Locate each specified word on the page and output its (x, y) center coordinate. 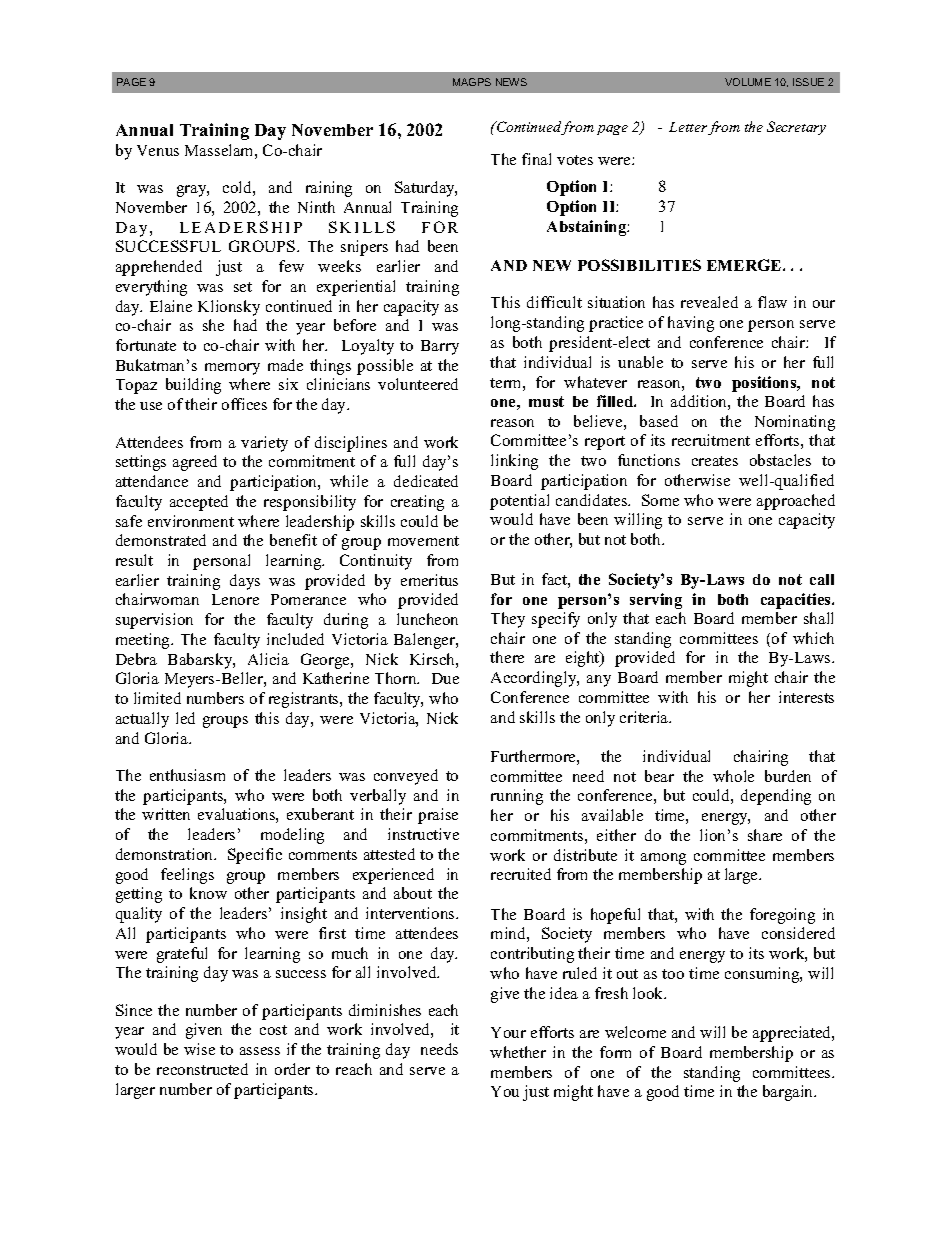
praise (438, 816)
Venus (158, 150)
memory (232, 369)
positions (765, 384)
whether (518, 1052)
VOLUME (748, 82)
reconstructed (202, 1069)
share (765, 835)
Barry (440, 347)
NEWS (511, 82)
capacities (797, 601)
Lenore (235, 599)
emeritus (429, 580)
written (166, 814)
